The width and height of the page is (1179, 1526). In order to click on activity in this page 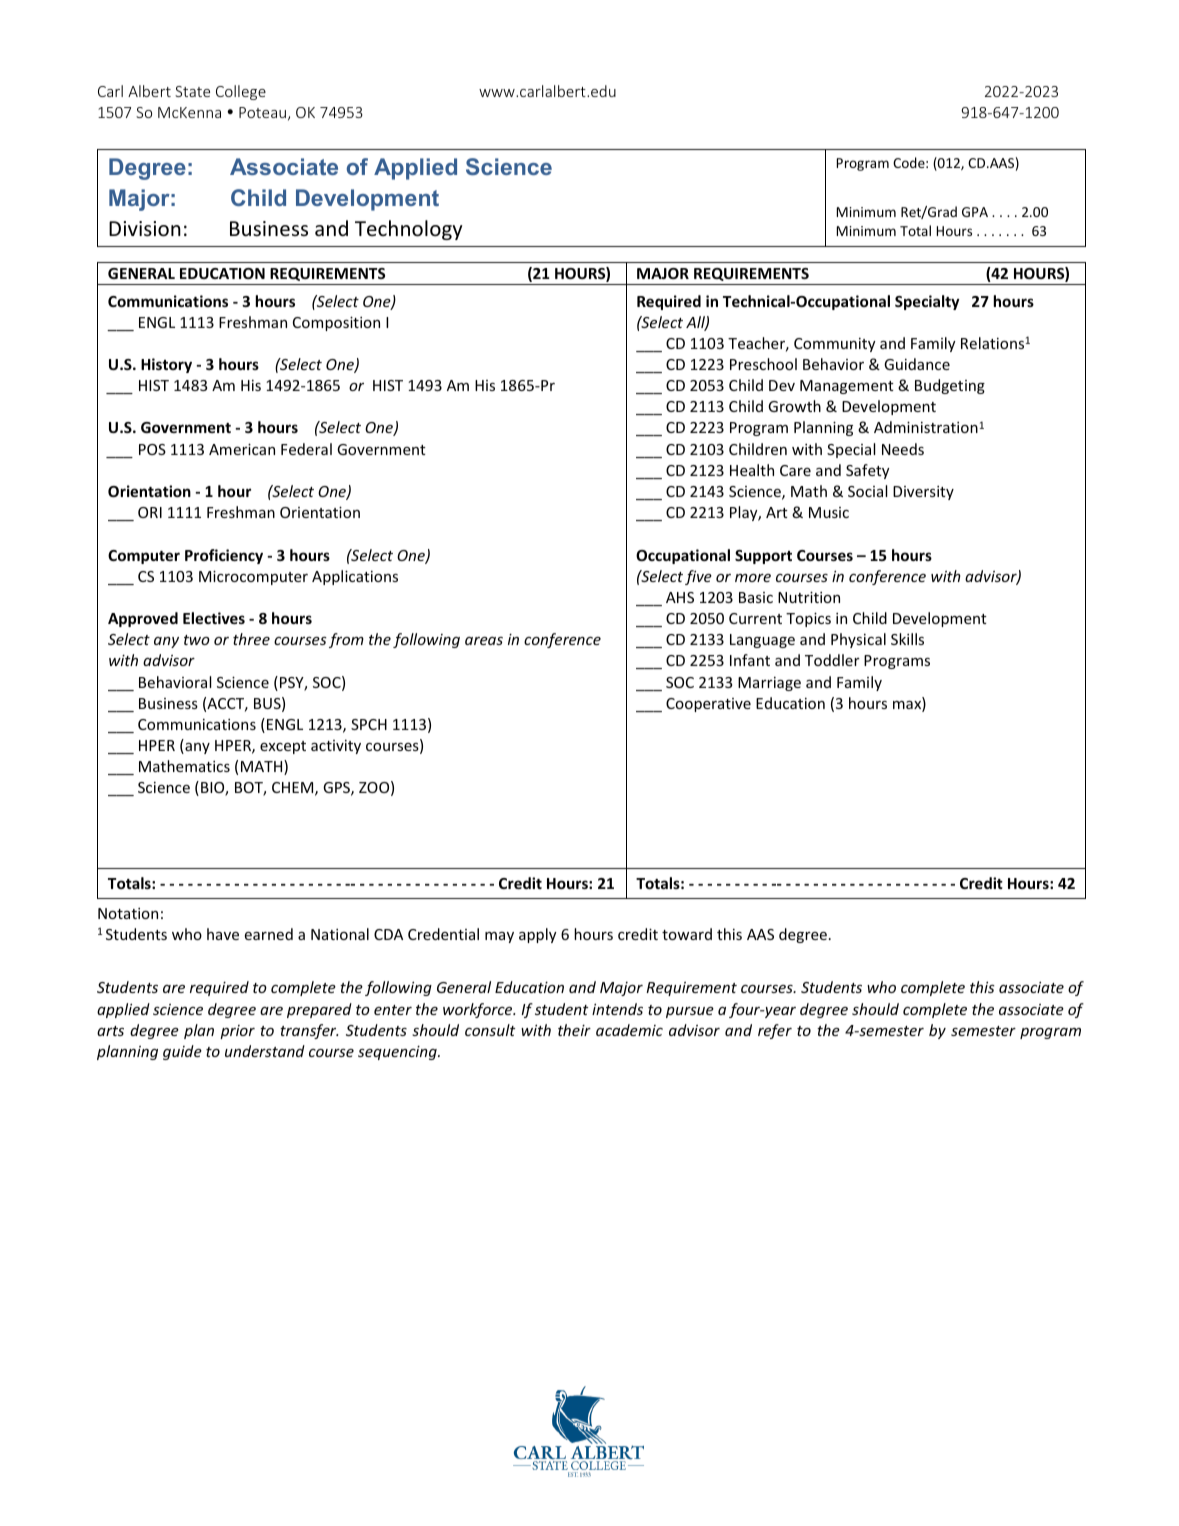, I will do `click(336, 747)`.
